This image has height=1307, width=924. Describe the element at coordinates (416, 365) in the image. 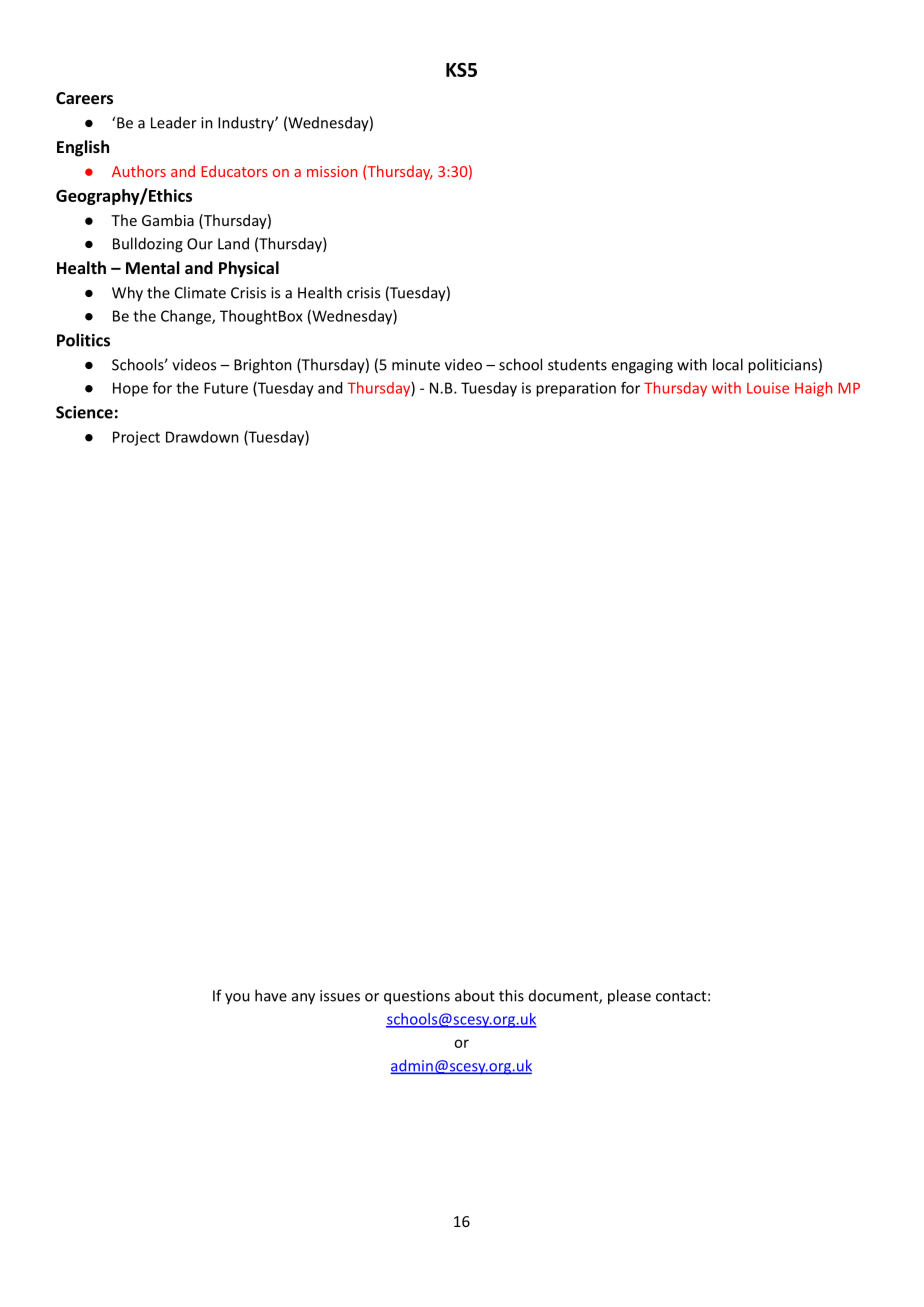

I see `minute` at that location.
